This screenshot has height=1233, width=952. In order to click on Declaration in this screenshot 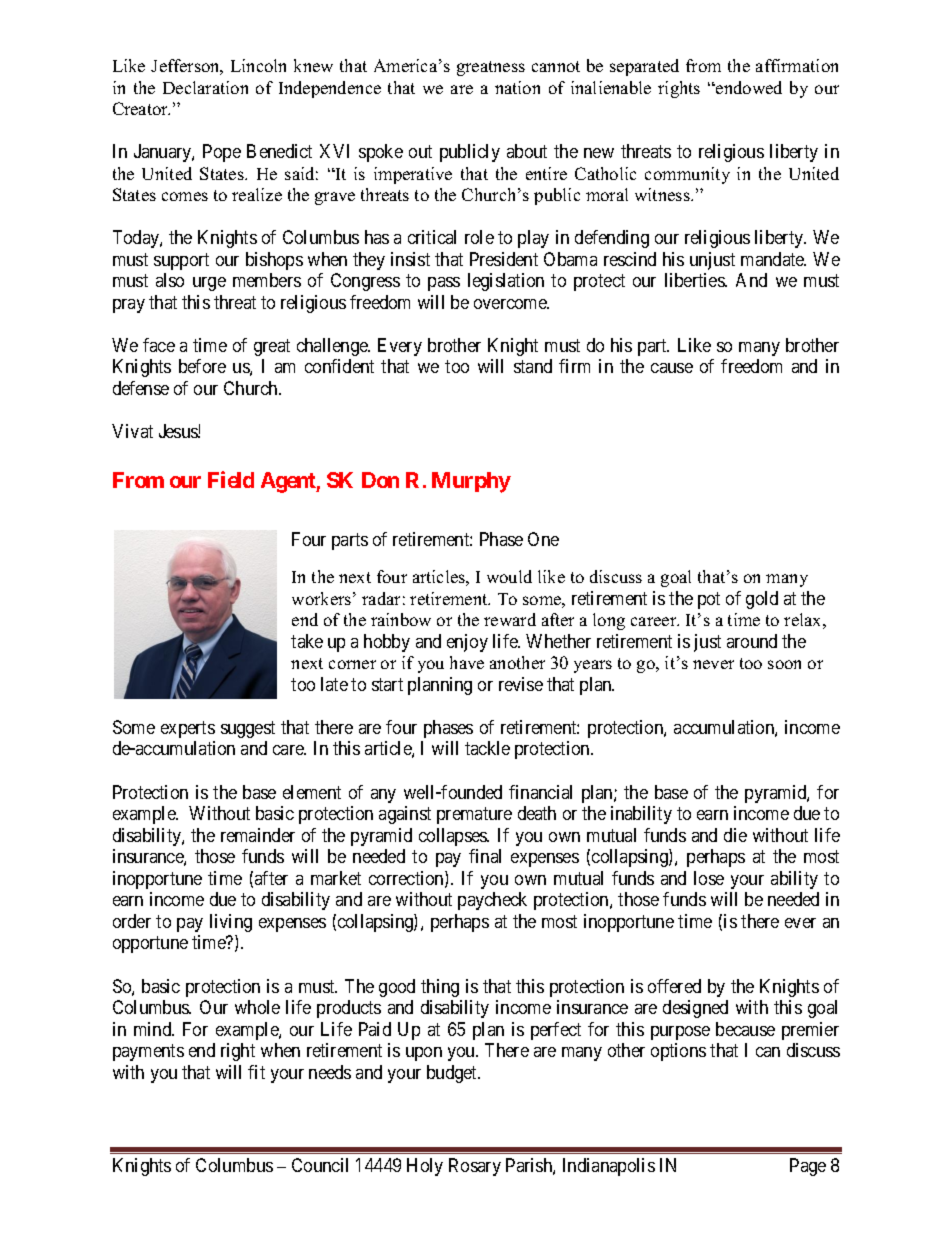, I will do `click(205, 87)`.
